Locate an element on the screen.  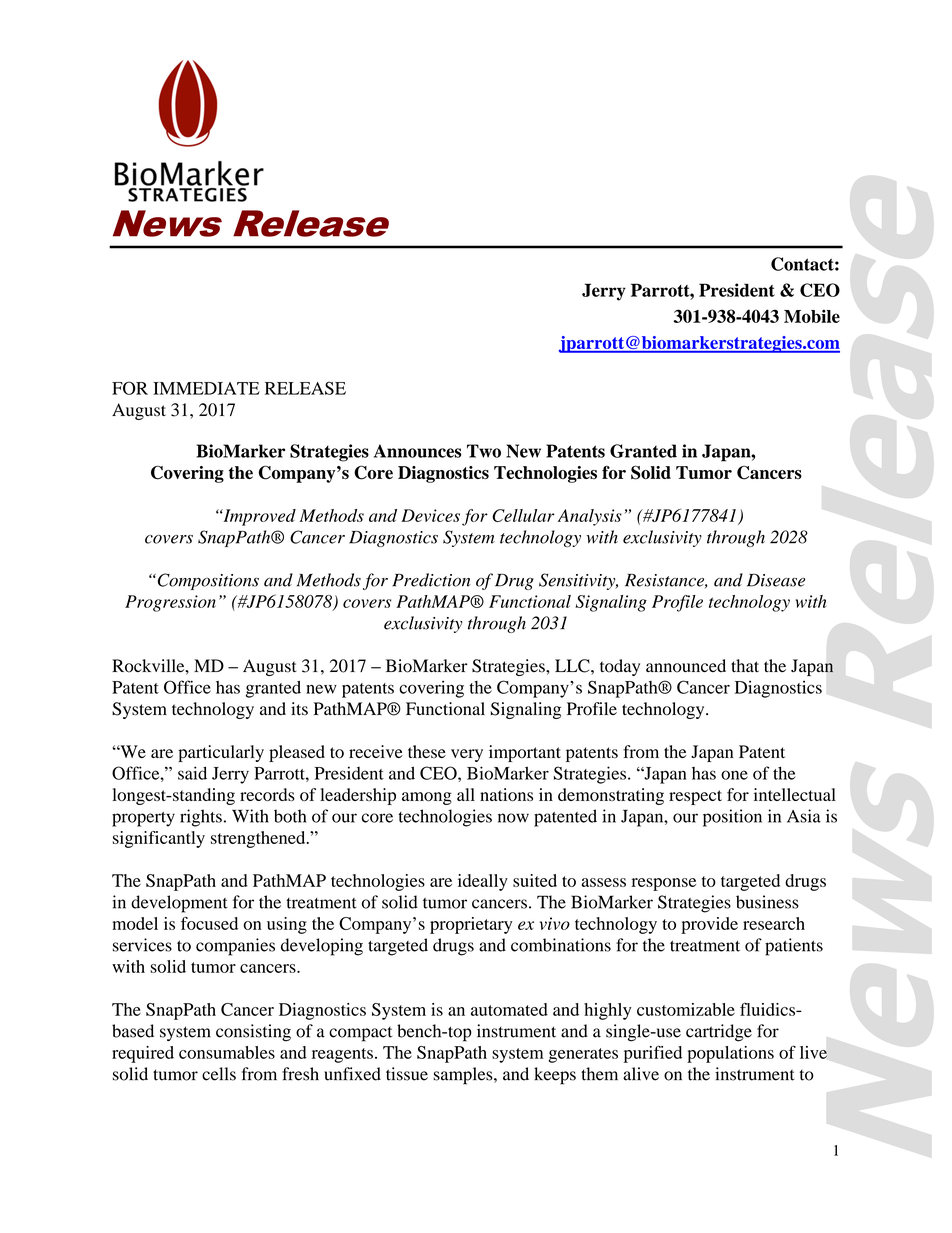
that is located at coordinates (745, 665).
